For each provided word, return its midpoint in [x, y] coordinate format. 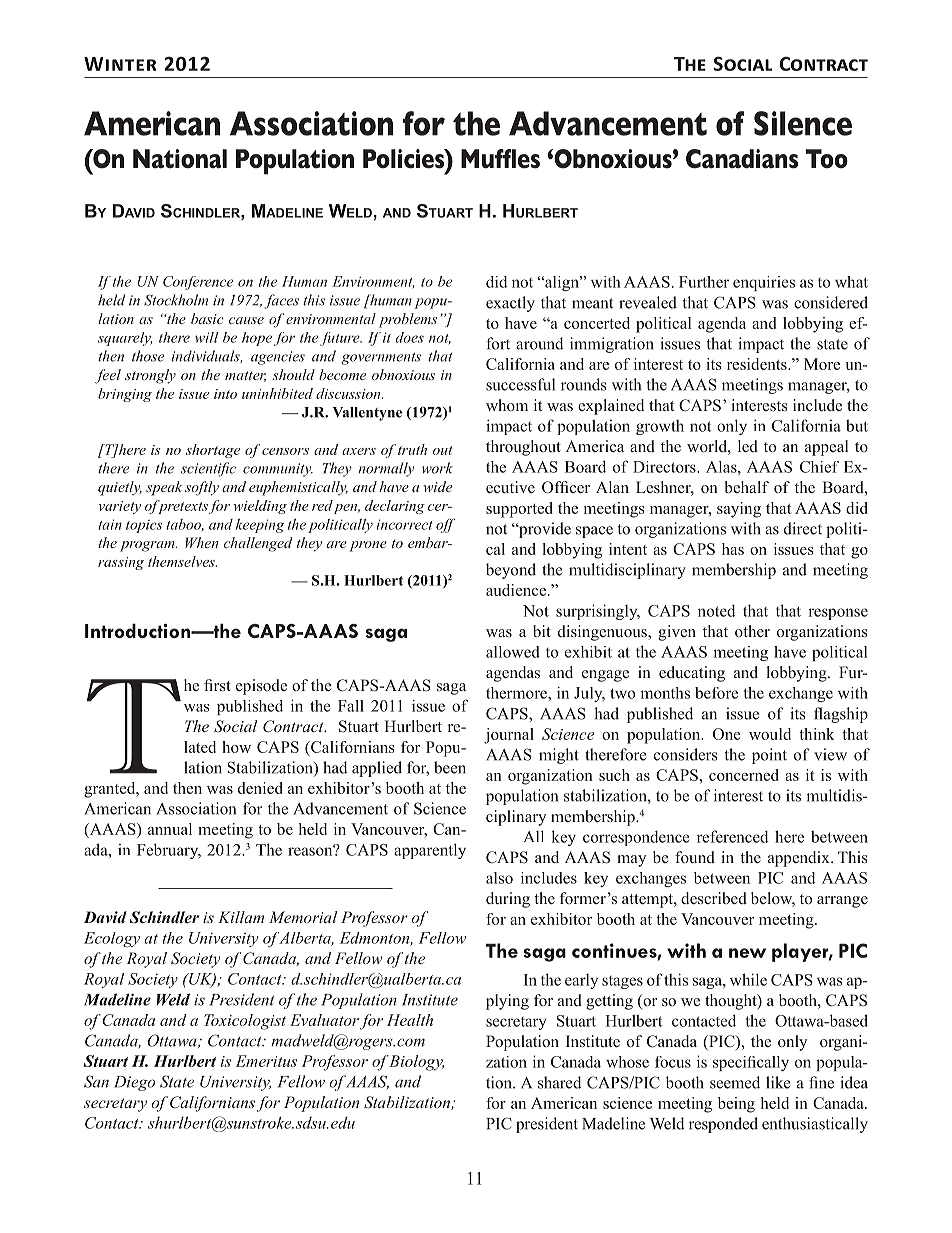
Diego [134, 1083]
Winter [120, 64]
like [778, 1082]
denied [260, 788]
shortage [213, 451]
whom [507, 405]
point [769, 756]
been [450, 767]
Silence [803, 123]
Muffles [500, 159]
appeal [826, 448]
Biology [416, 1063]
